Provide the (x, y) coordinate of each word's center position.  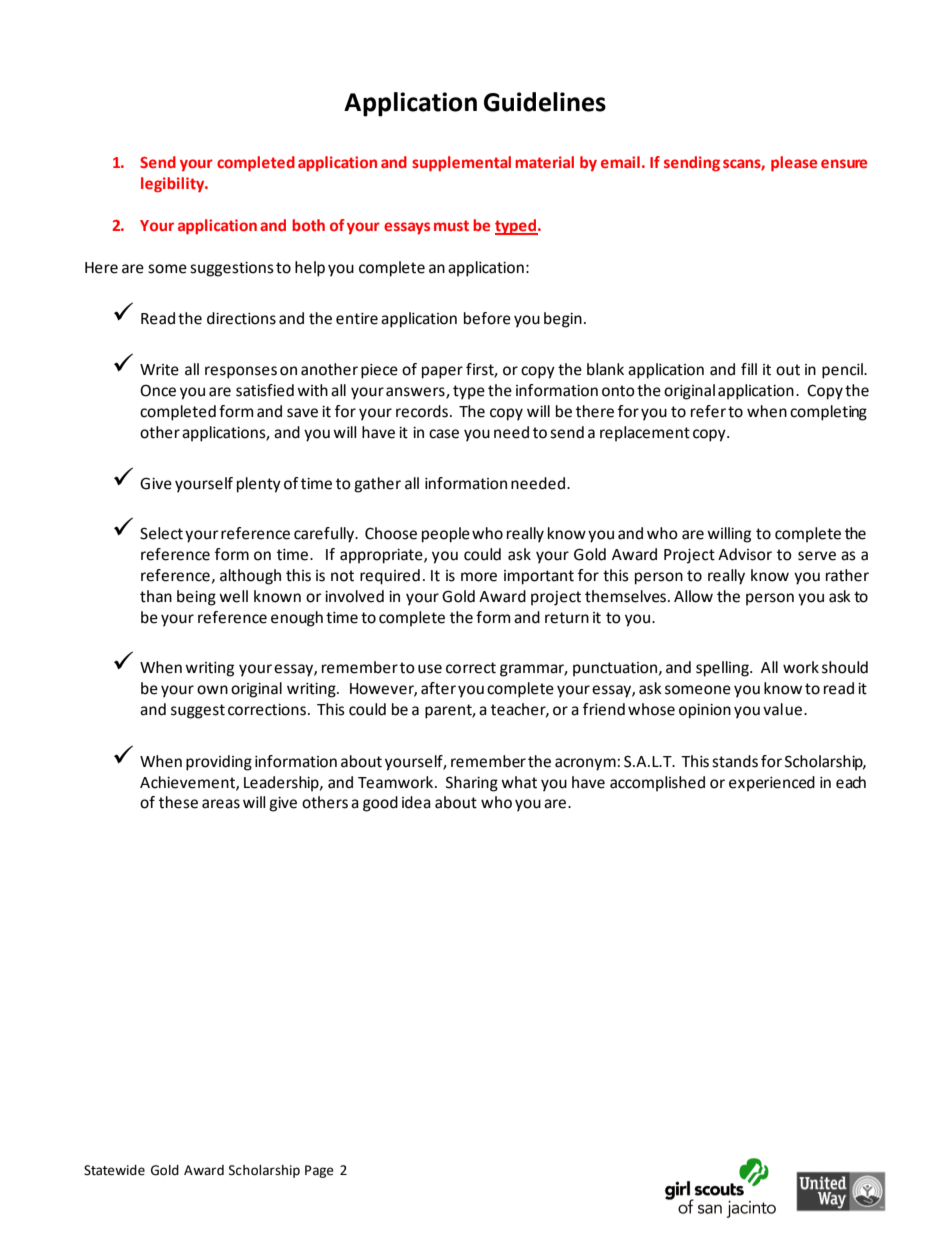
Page (319, 1171)
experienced (772, 784)
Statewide (114, 1170)
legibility (174, 185)
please (794, 164)
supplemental (461, 164)
